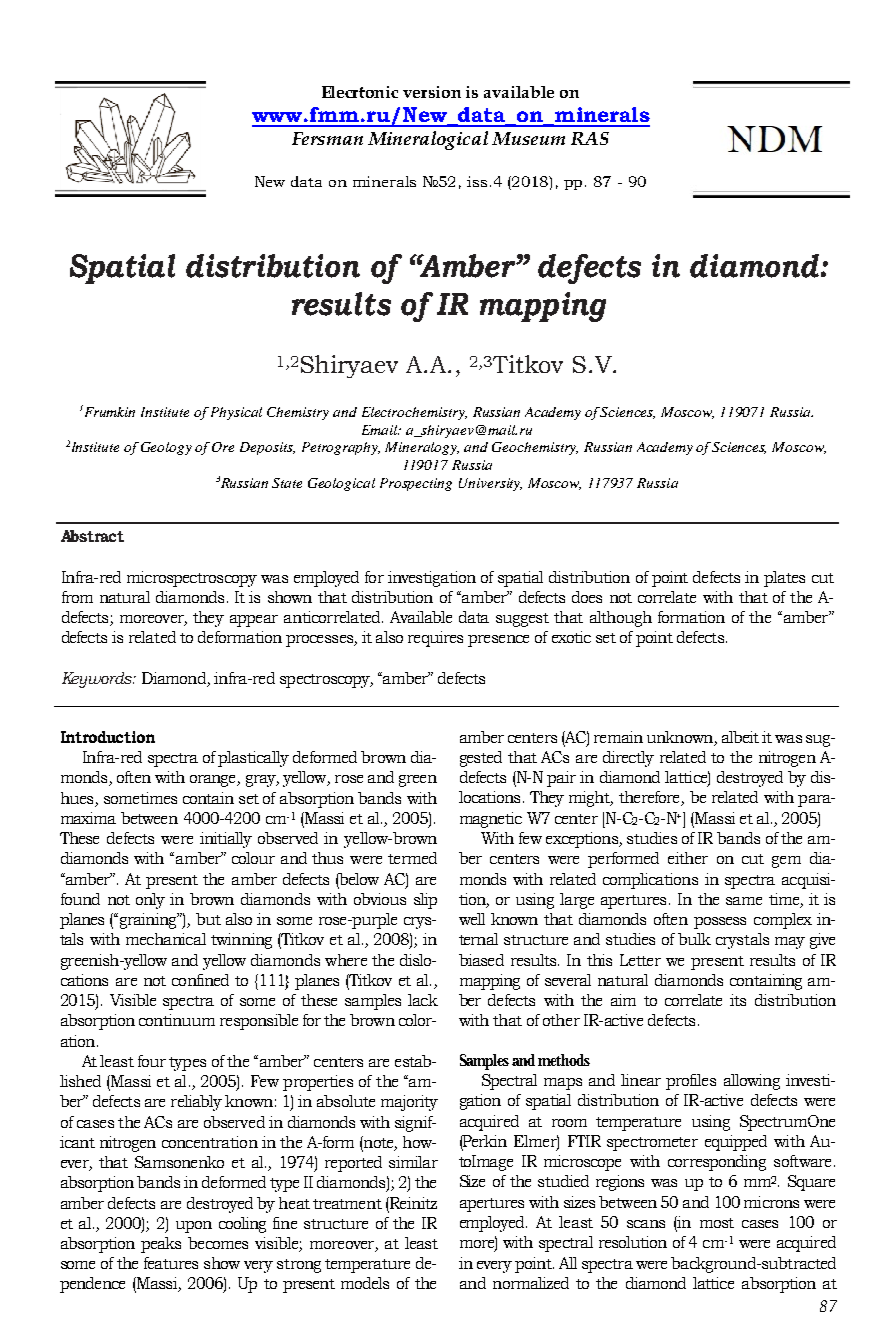 The image size is (896, 1342). Describe the element at coordinates (531, 1283) in the document. I see `normalized` at that location.
